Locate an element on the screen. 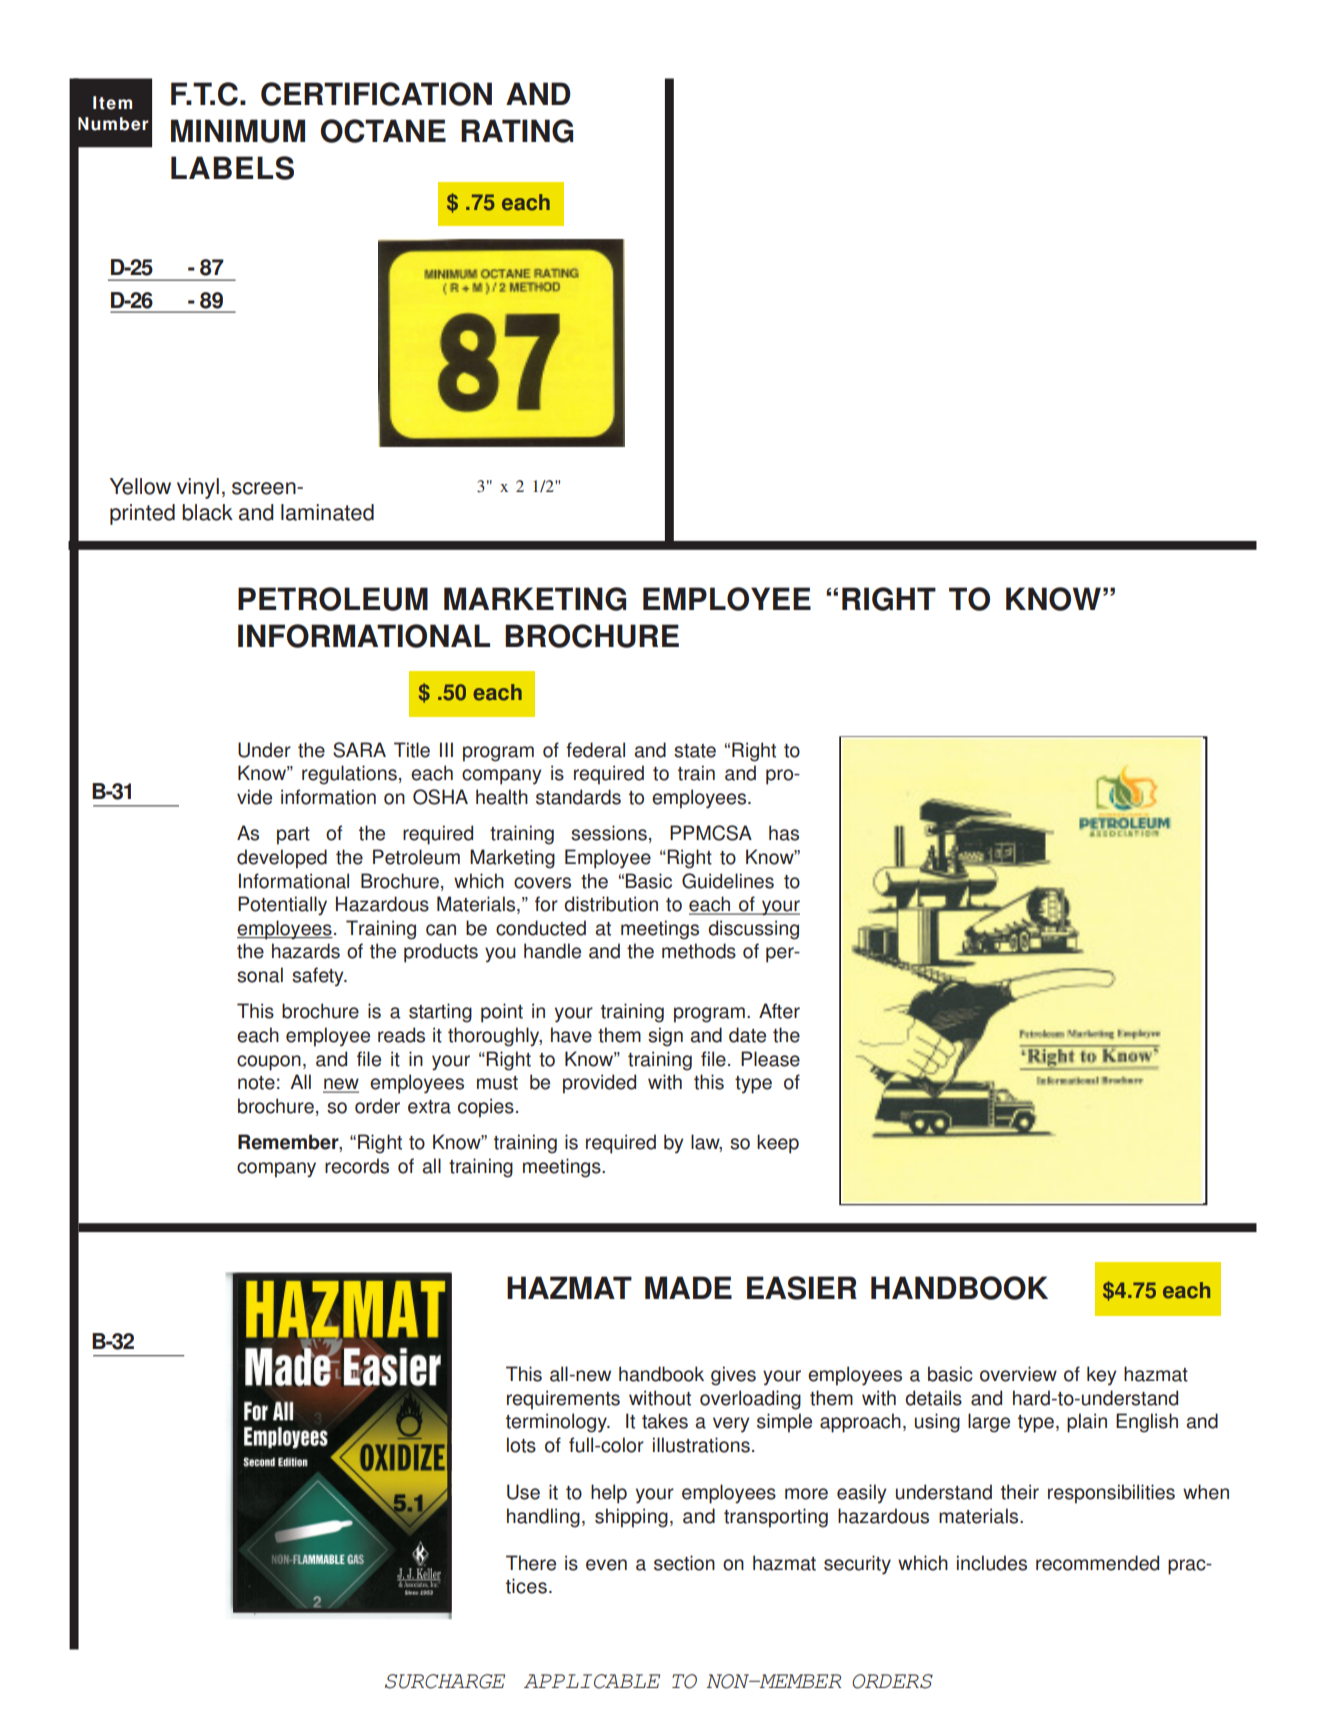 The width and height of the screenshot is (1335, 1728). APPLICABLE is located at coordinates (592, 1681).
